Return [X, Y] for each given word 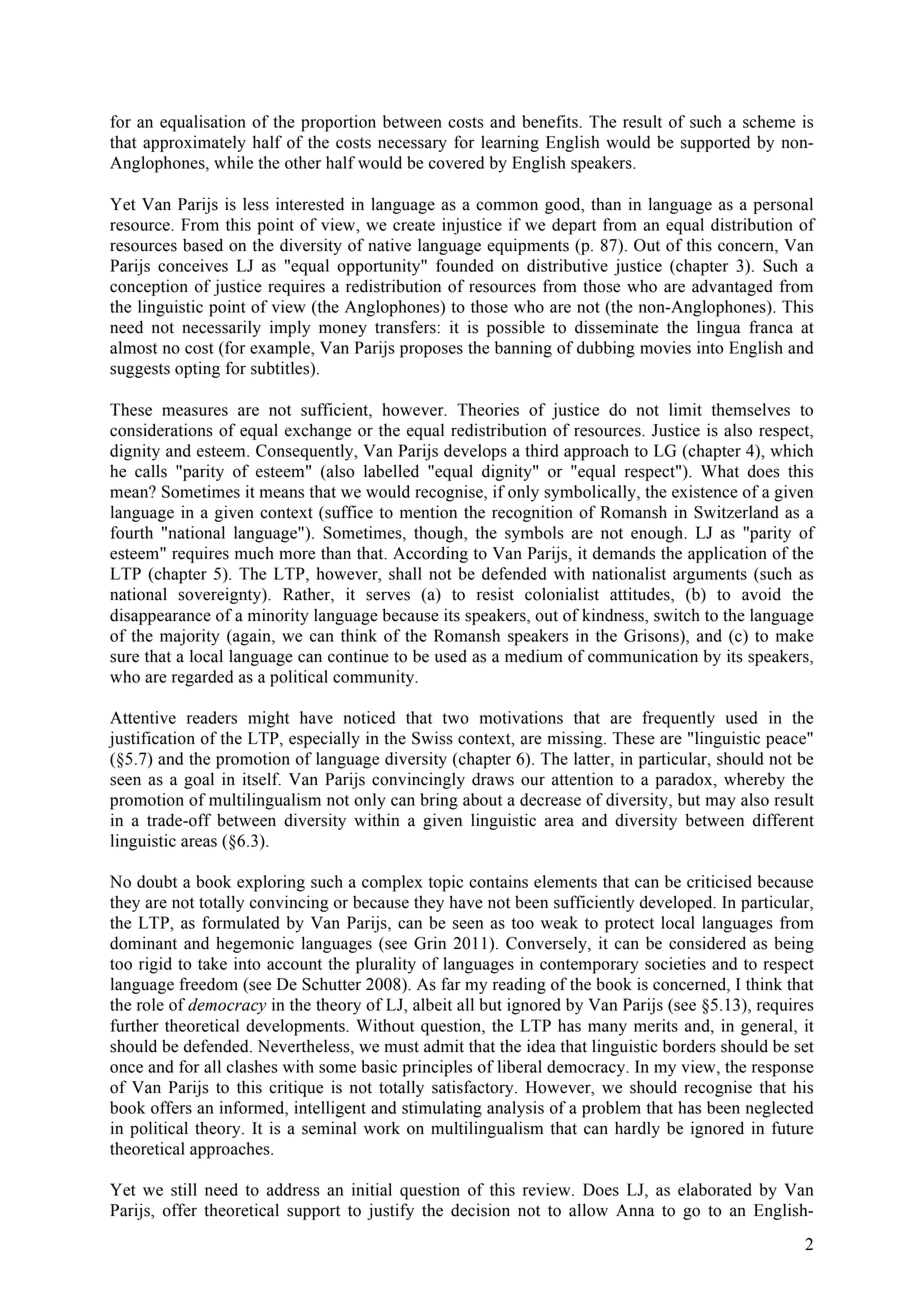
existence [705, 491]
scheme [769, 121]
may [721, 803]
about [482, 799]
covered [456, 162]
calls [151, 471]
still [184, 1189]
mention [428, 512]
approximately [194, 143]
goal [199, 780]
